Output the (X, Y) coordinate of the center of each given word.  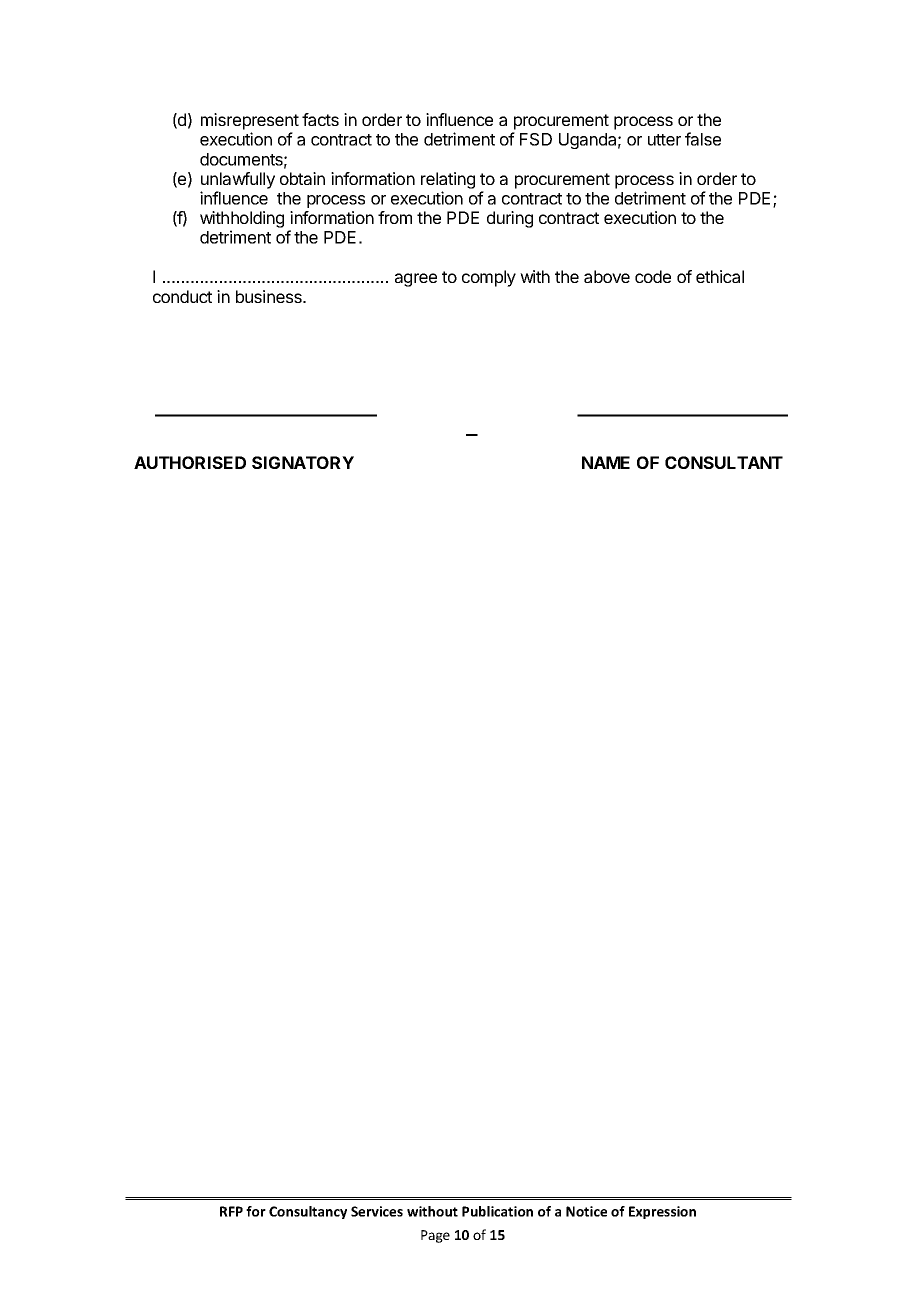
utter (664, 140)
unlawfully (238, 180)
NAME (606, 462)
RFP (231, 1211)
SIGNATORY (303, 462)
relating (448, 180)
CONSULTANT (724, 462)
